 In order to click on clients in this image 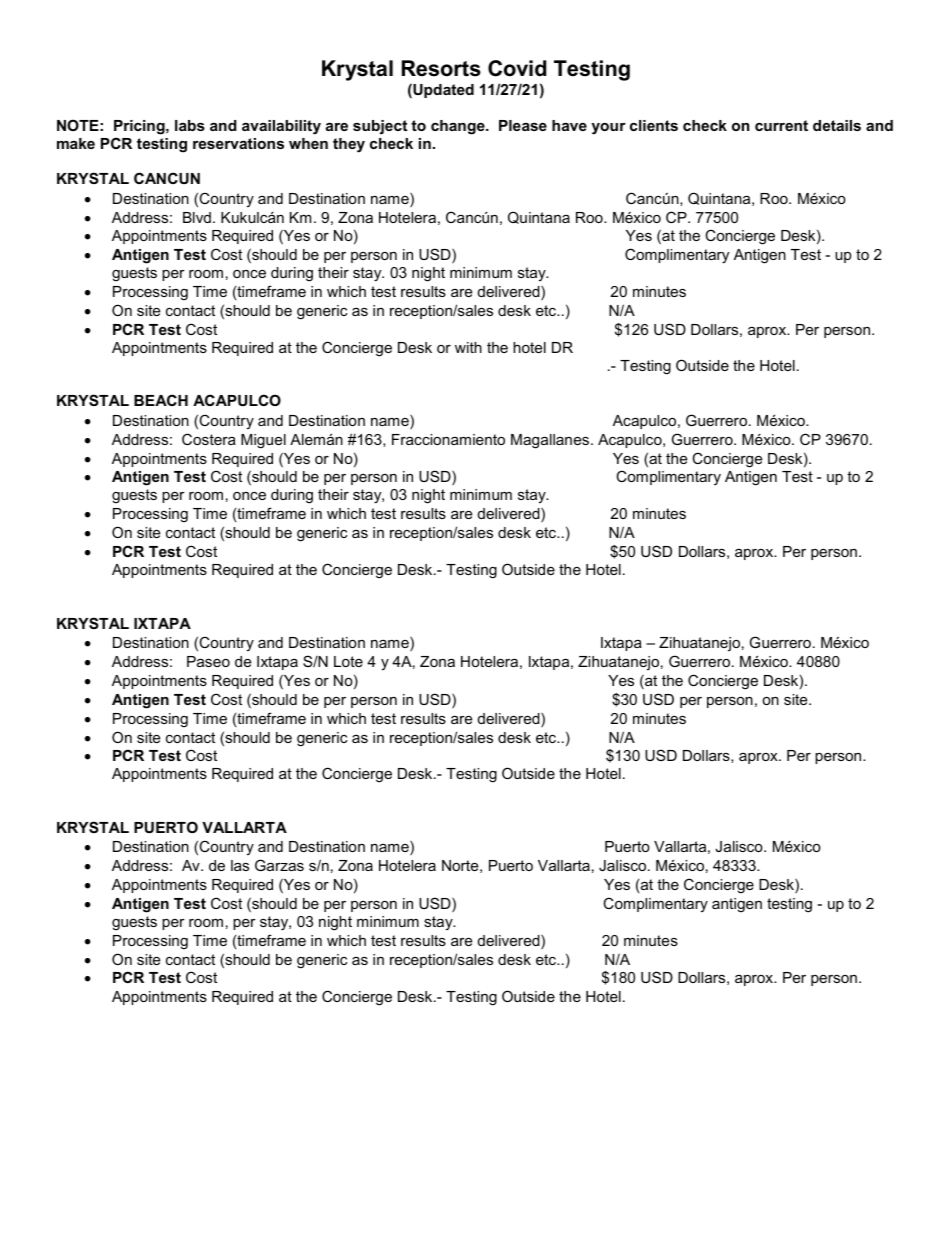, I will do `click(654, 125)`.
